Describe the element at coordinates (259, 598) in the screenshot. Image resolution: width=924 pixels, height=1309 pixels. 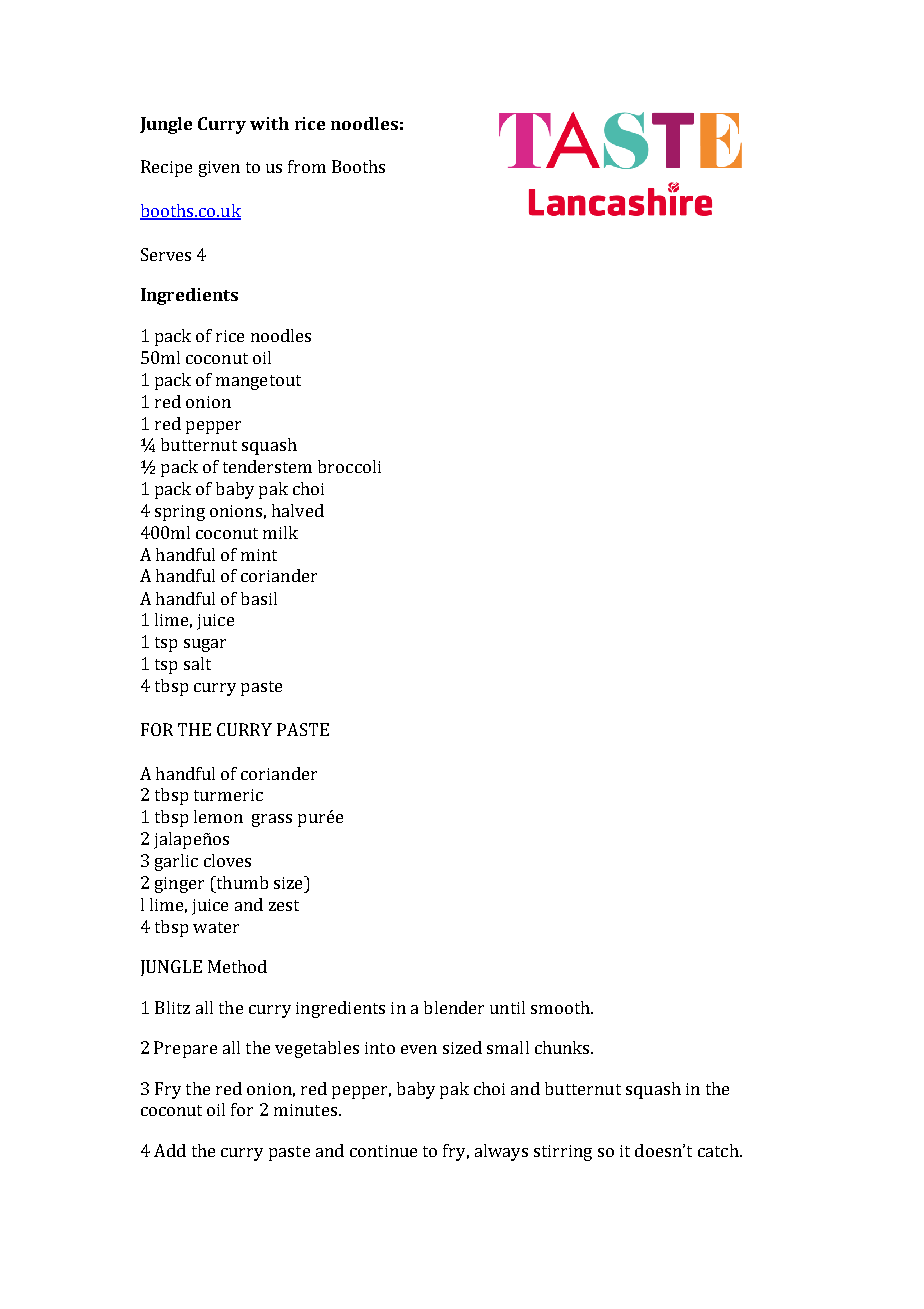
I see `basil` at that location.
